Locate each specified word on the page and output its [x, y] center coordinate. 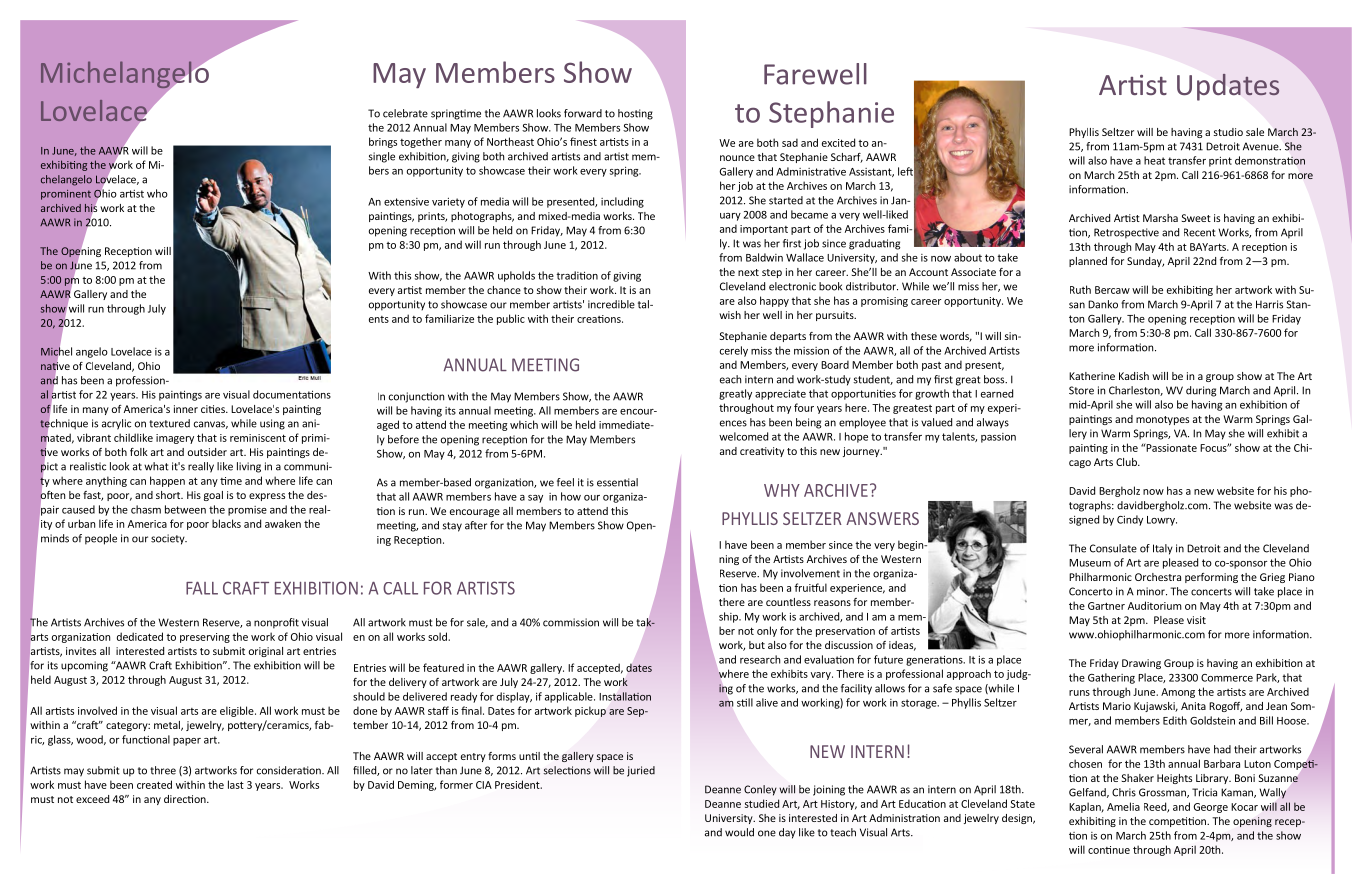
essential [617, 482]
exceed [92, 799]
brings [383, 142]
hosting [635, 114]
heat [1154, 160]
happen [167, 481]
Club [1127, 462]
